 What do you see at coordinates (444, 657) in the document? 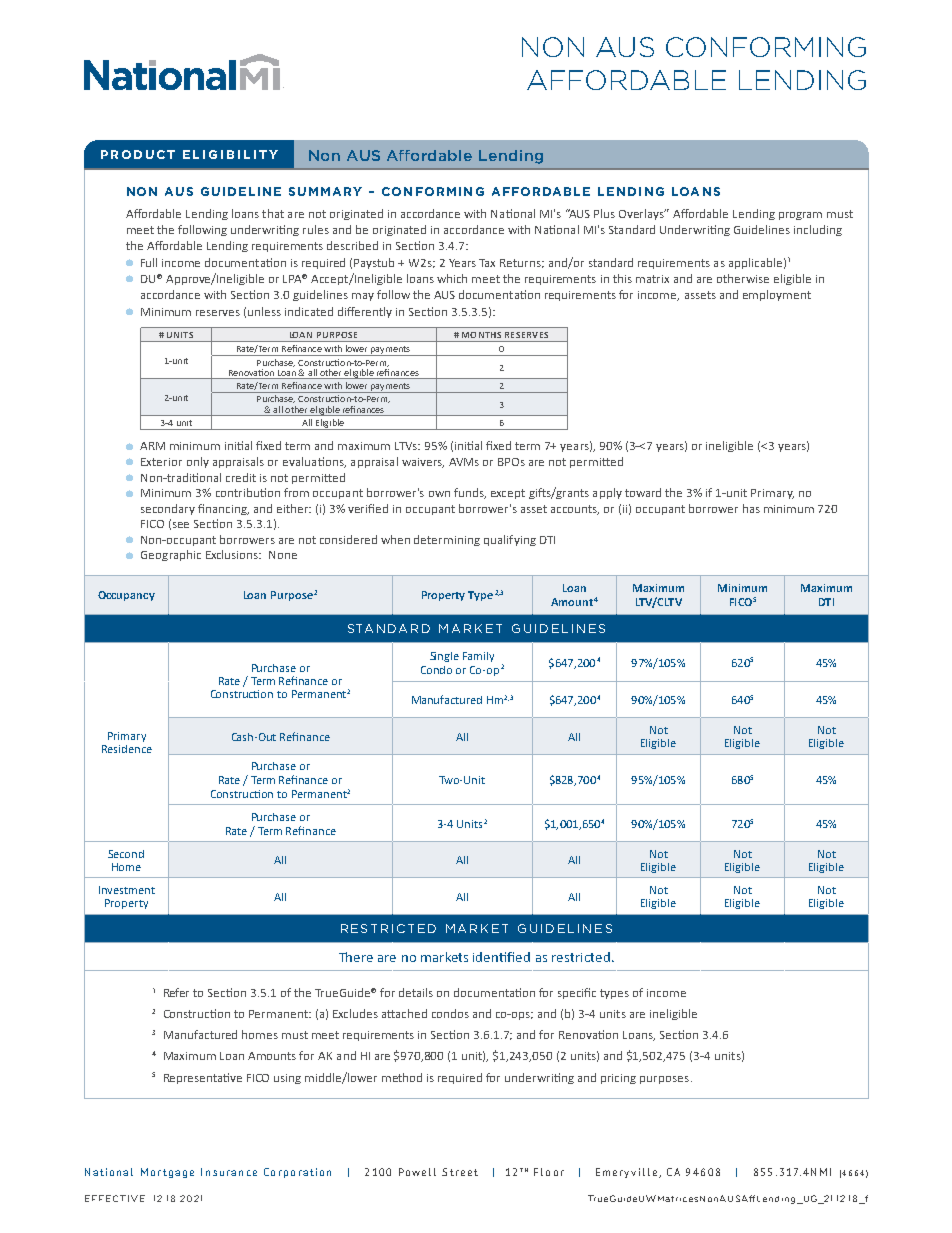
I see `Single` at bounding box center [444, 657].
